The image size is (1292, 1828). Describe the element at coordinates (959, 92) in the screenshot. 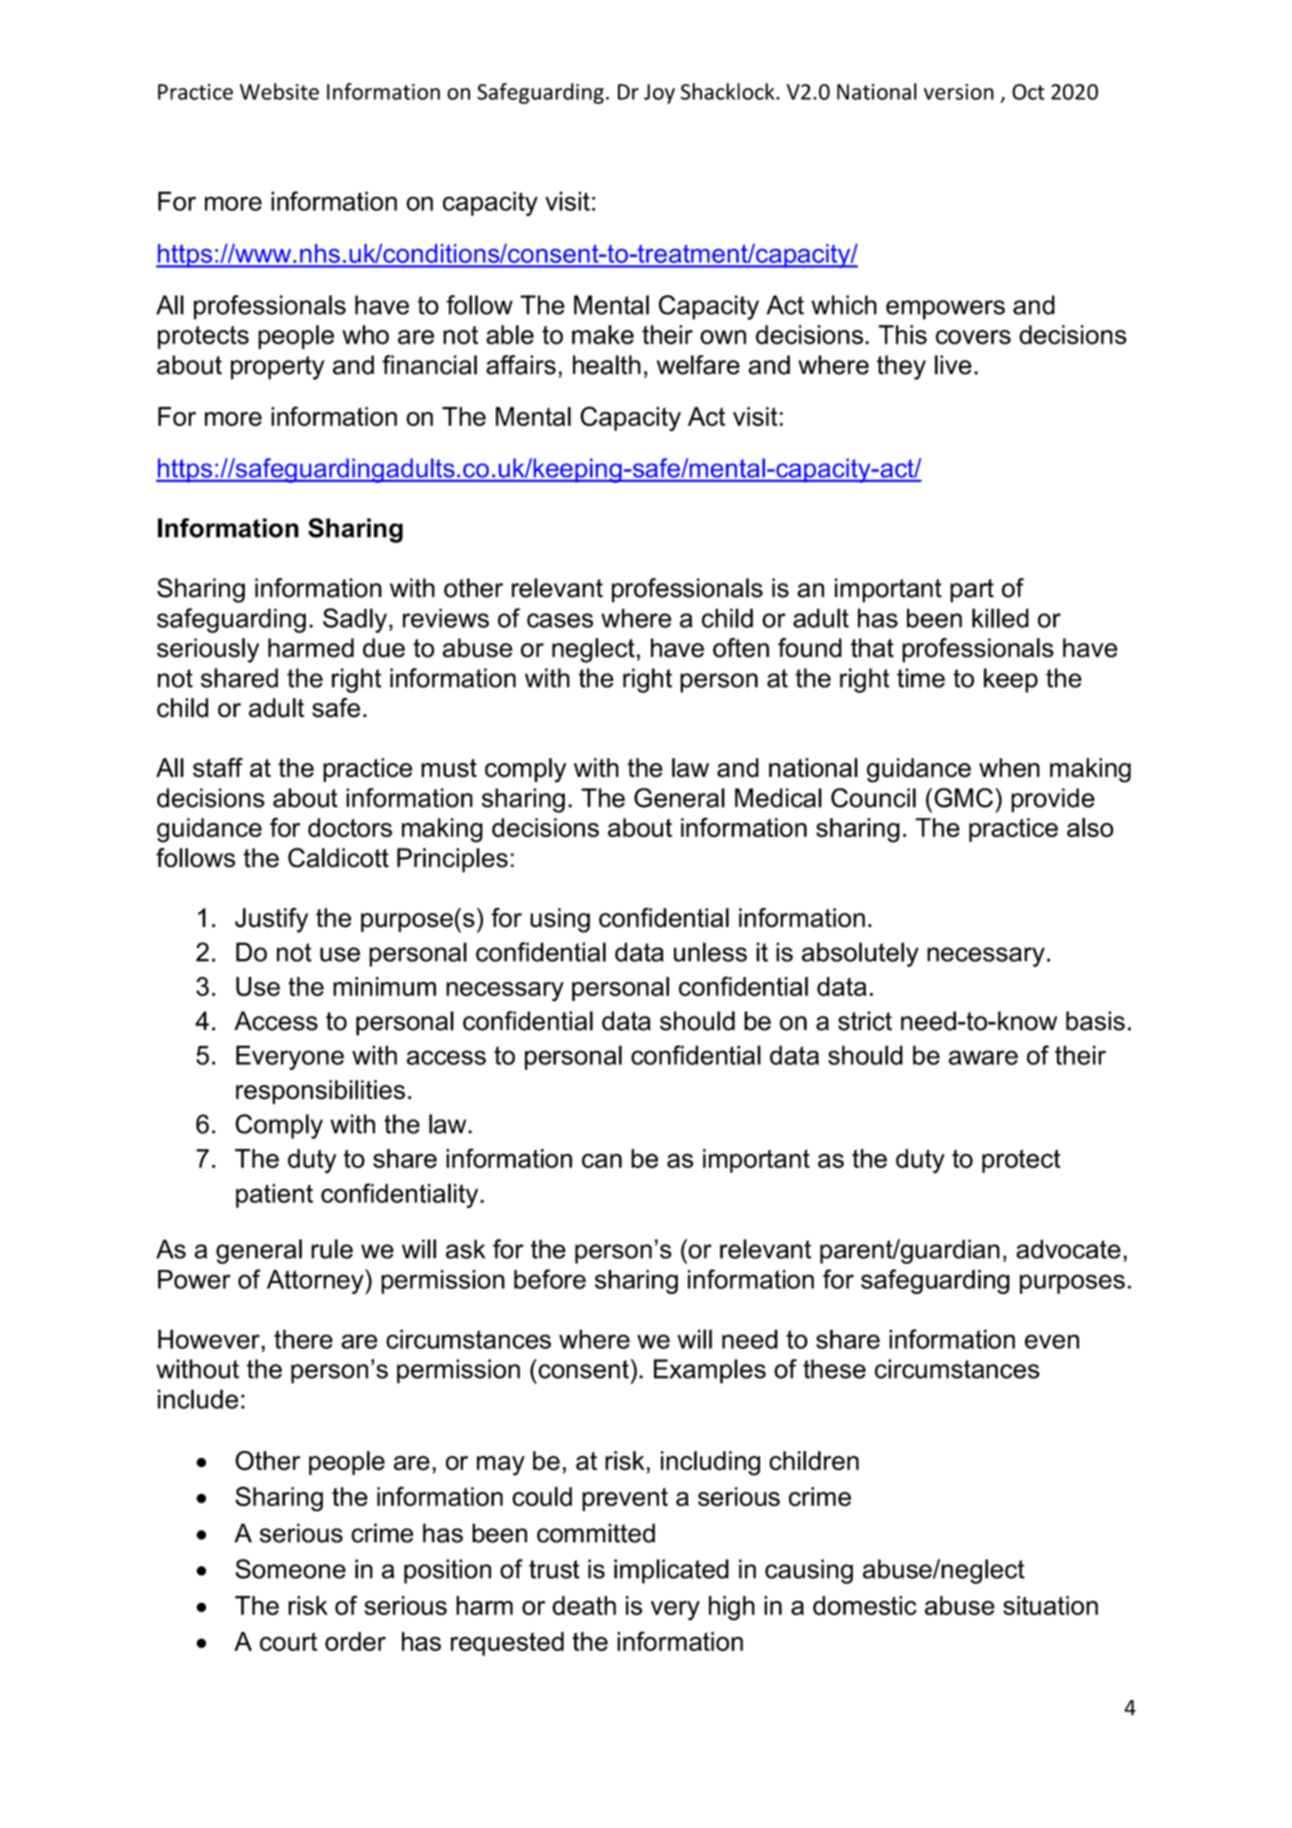

I see `version` at that location.
